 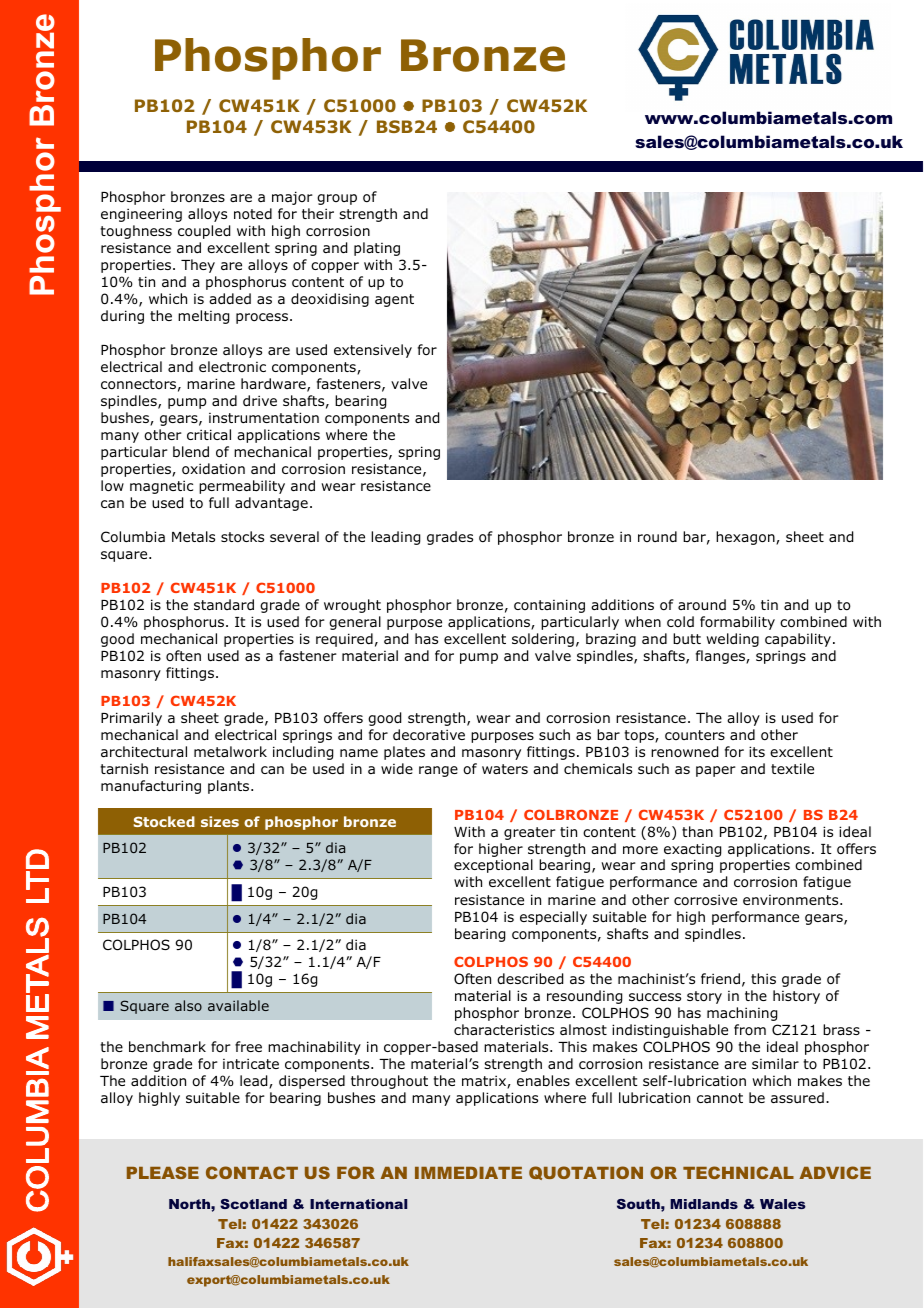 What do you see at coordinates (131, 719) in the page?
I see `Primarily` at bounding box center [131, 719].
